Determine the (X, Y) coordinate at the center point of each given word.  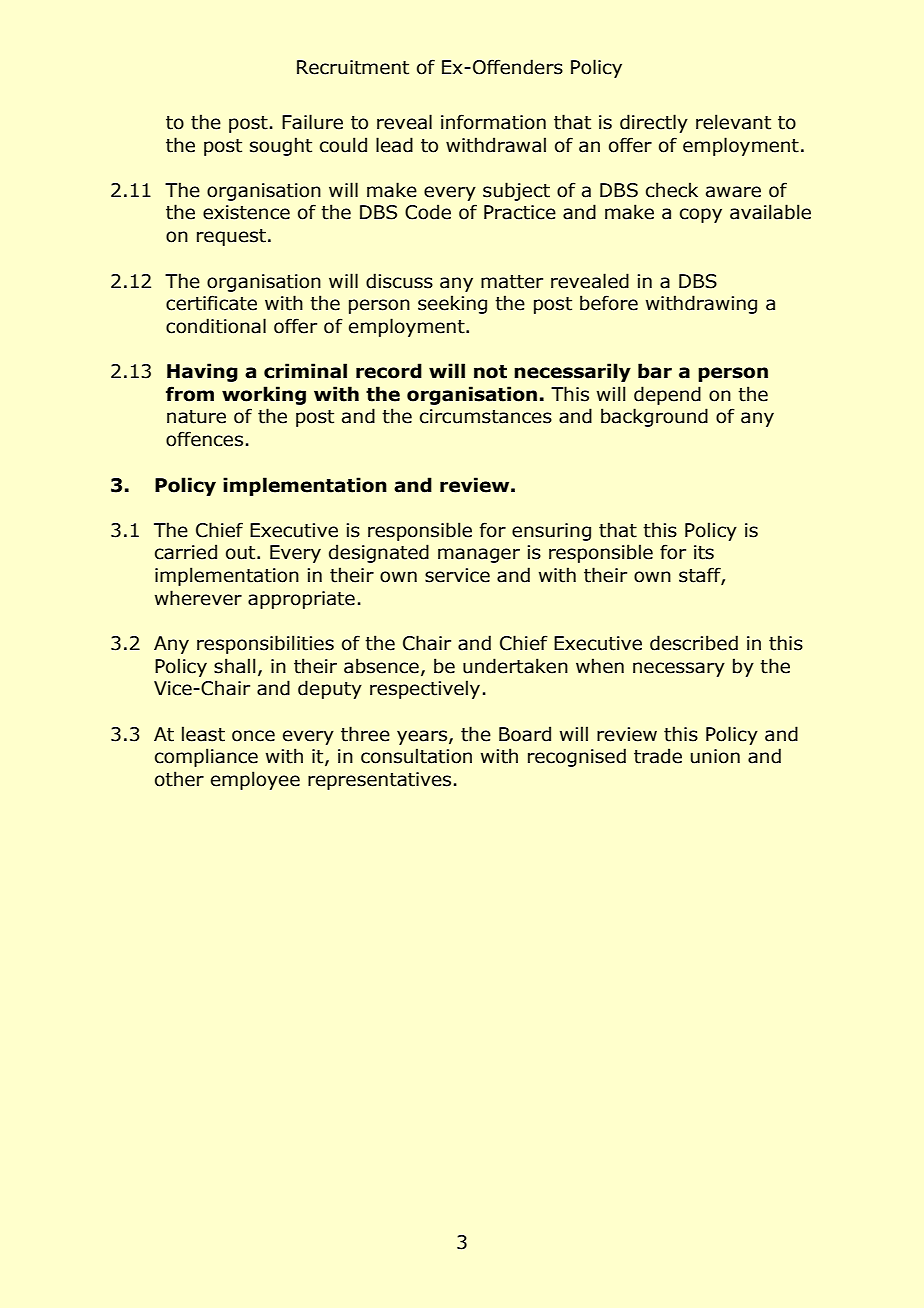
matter (512, 282)
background (654, 417)
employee (255, 780)
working (264, 395)
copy (701, 215)
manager (479, 555)
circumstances (486, 416)
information (493, 122)
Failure (312, 122)
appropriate (301, 600)
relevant (733, 122)
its (704, 552)
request (231, 237)
